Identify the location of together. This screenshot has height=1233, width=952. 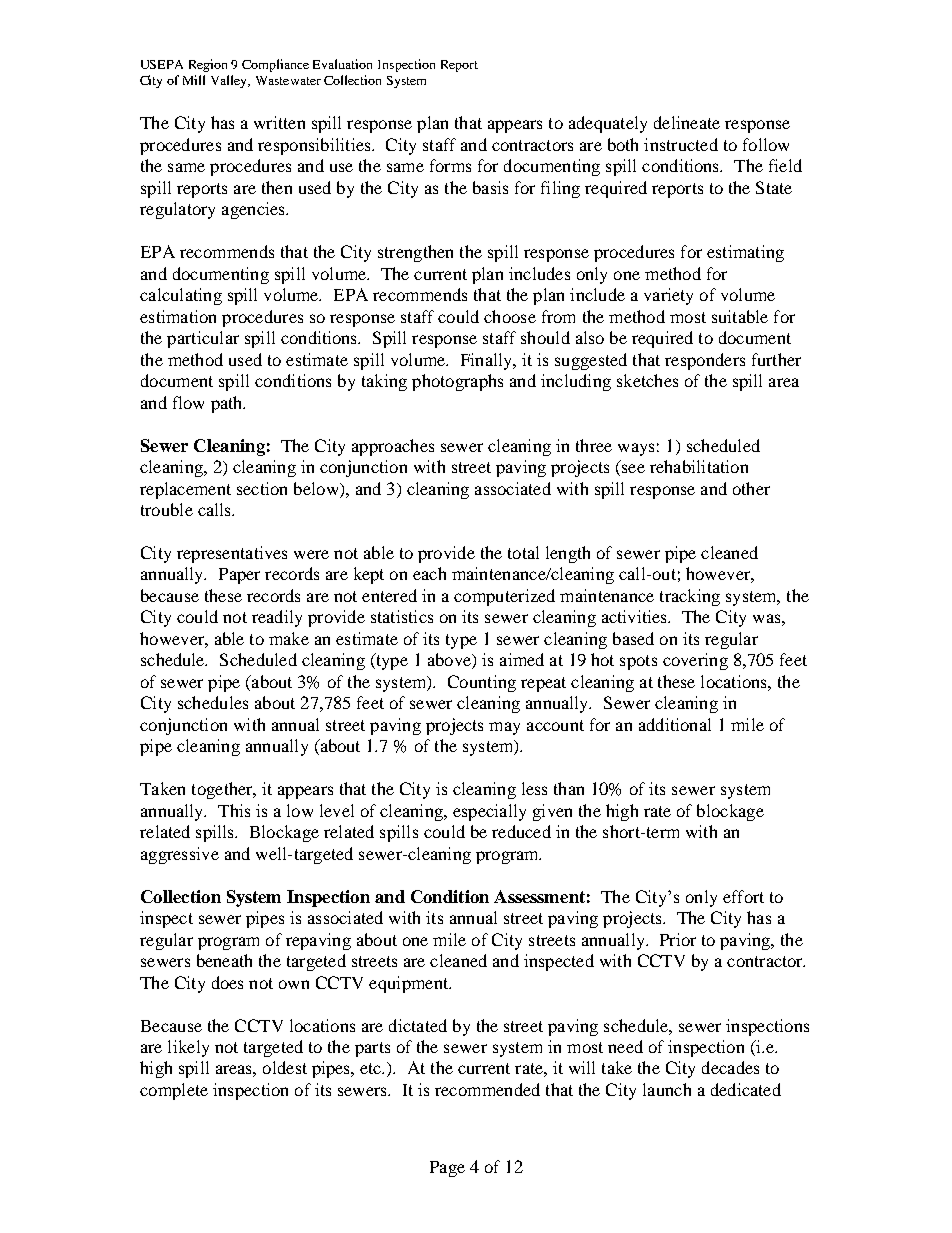
(223, 790).
